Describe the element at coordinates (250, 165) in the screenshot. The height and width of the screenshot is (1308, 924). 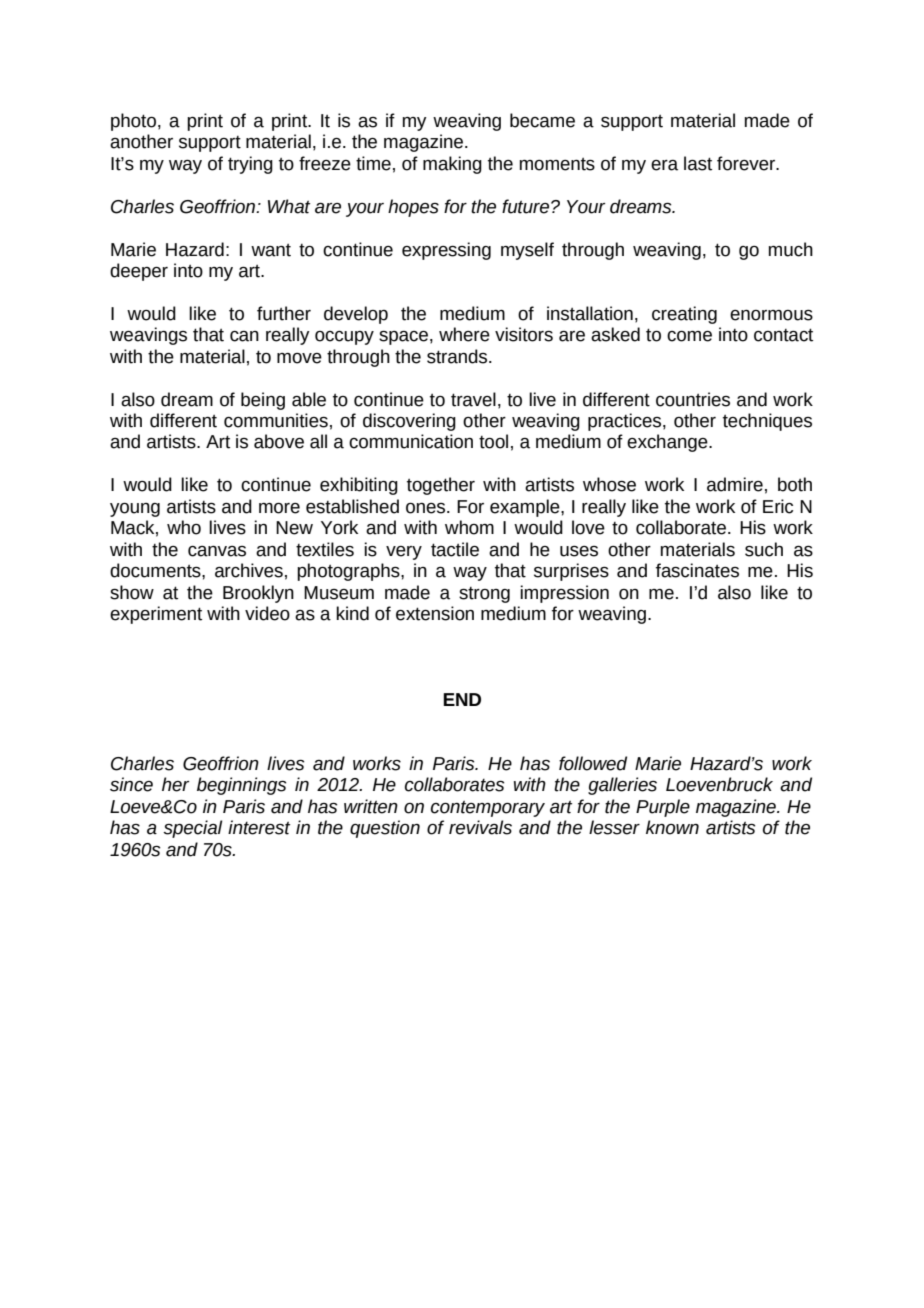
I see `trying` at that location.
